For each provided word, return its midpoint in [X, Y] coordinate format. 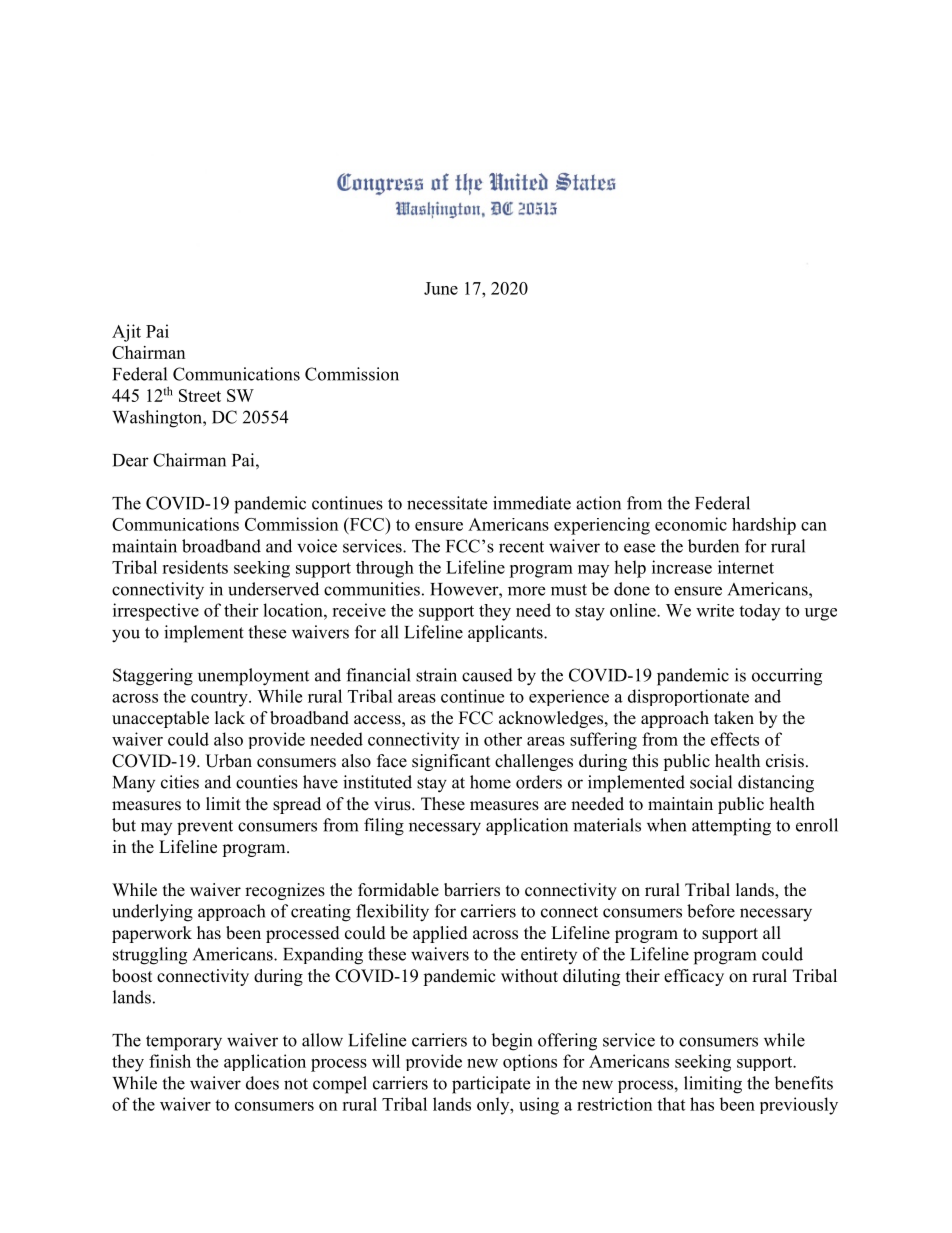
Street [200, 395]
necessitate [447, 503]
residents [195, 567]
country [220, 699]
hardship [764, 526]
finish [170, 1061]
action [598, 503]
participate [491, 1085]
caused [487, 675]
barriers [472, 890]
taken [734, 718]
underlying [152, 913]
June [441, 288]
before [711, 911]
